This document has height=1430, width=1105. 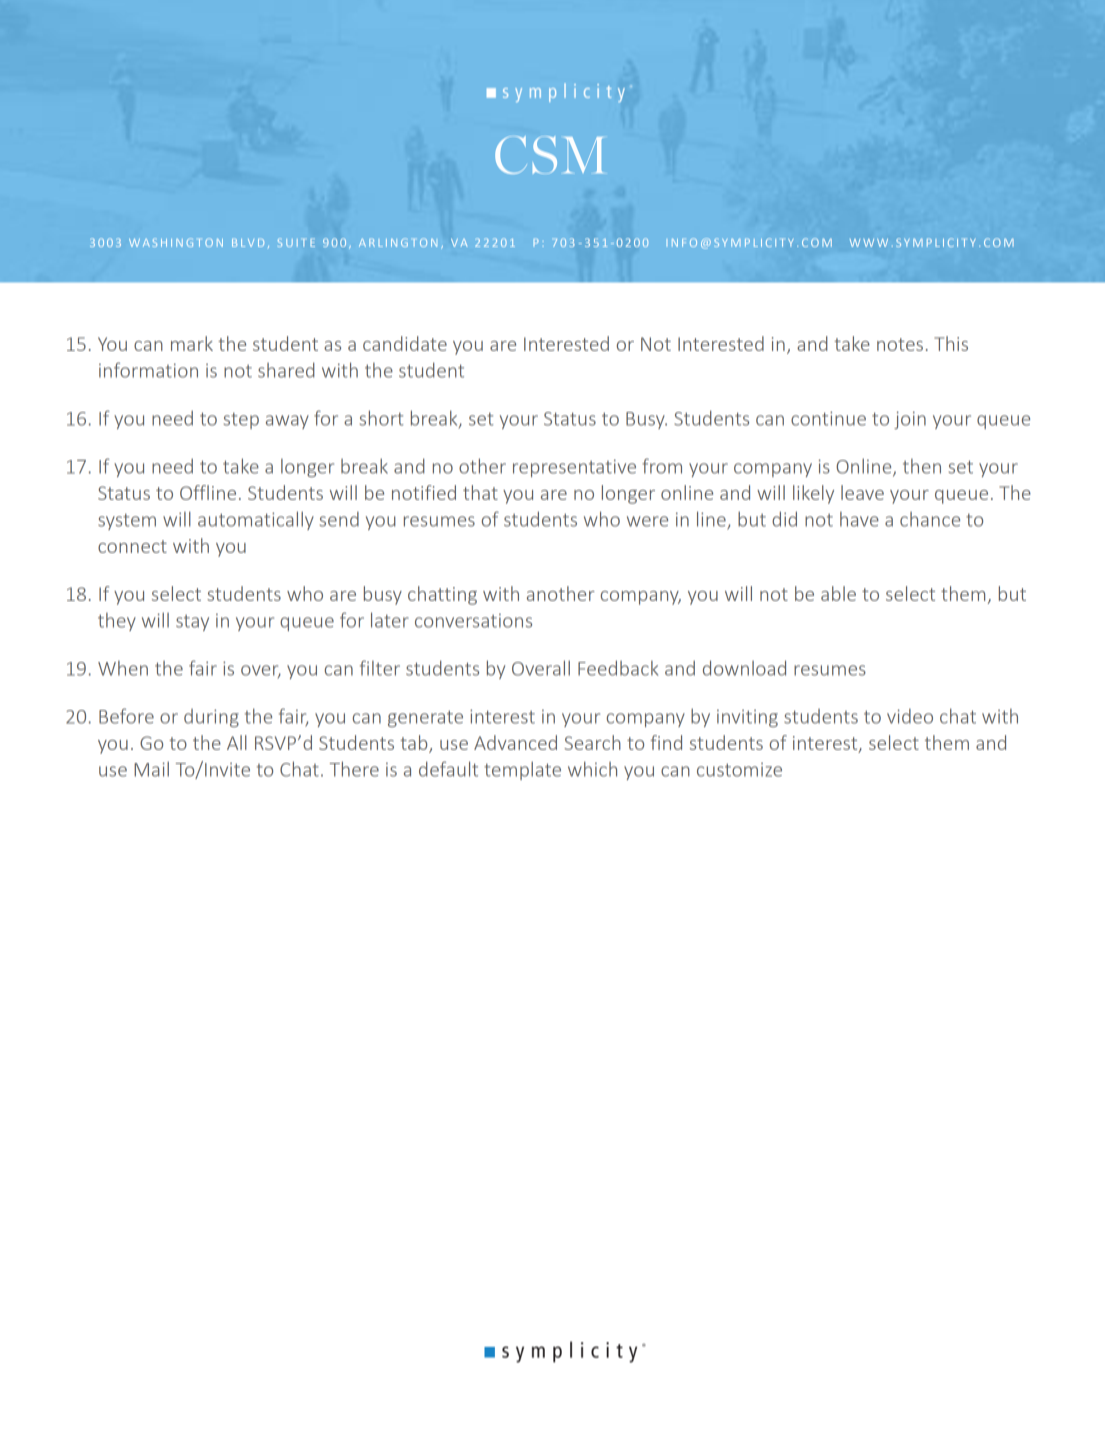 What do you see at coordinates (473, 621) in the document?
I see `conversations` at bounding box center [473, 621].
